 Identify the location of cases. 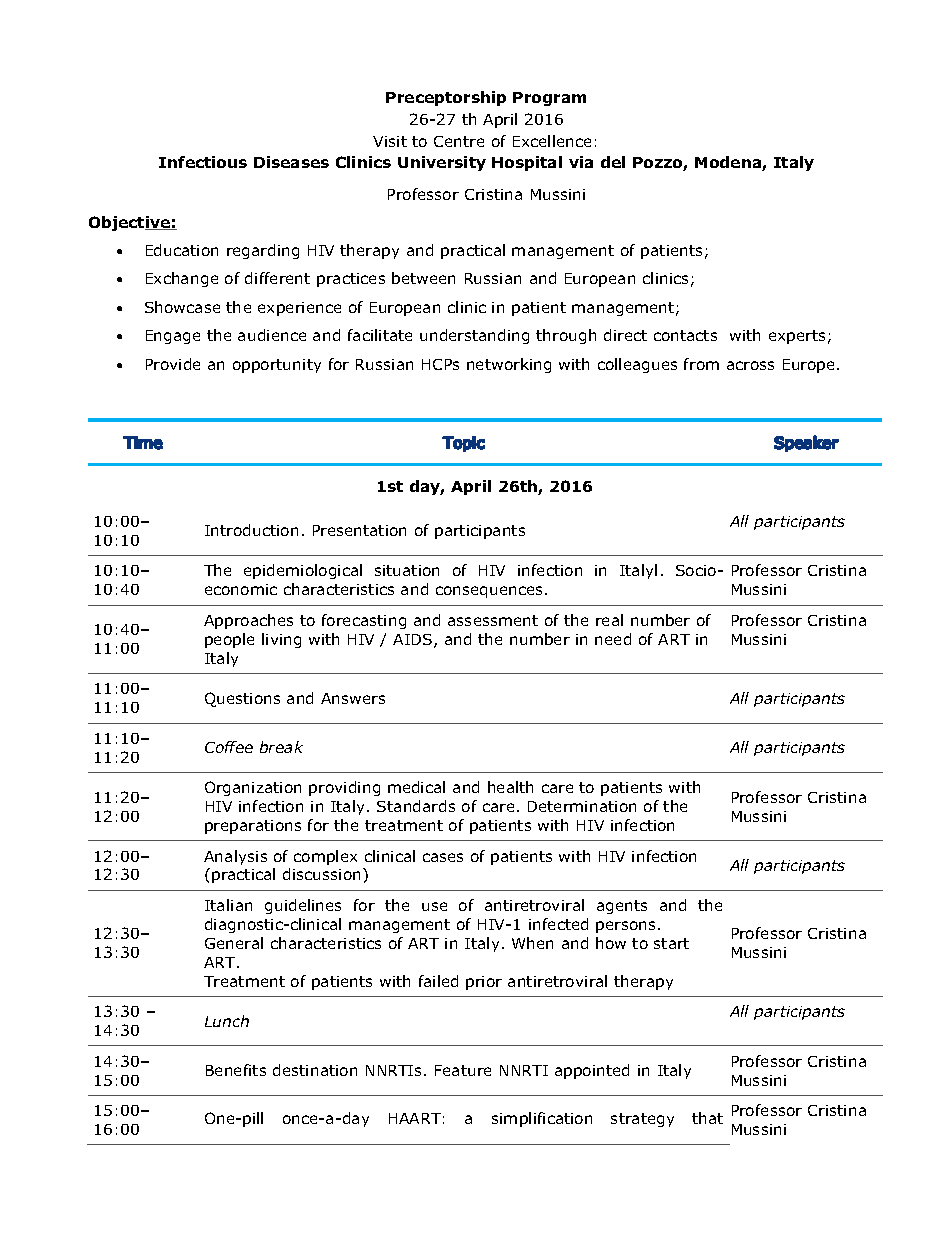
(443, 857).
